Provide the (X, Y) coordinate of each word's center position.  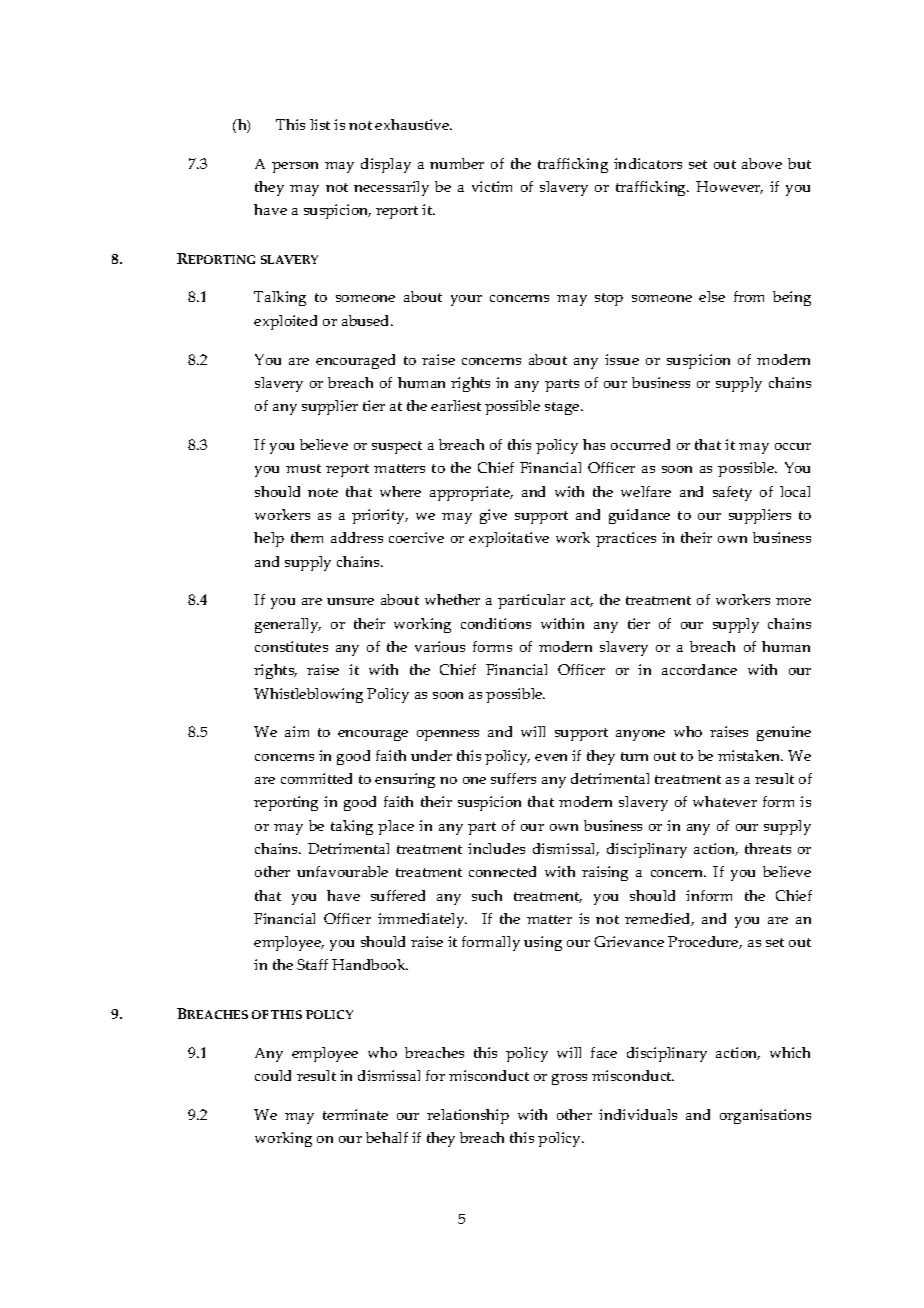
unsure (350, 601)
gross (569, 1079)
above (762, 163)
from (749, 296)
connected (502, 871)
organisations (765, 1116)
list (320, 124)
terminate (355, 1114)
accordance (699, 669)
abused (367, 320)
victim (492, 186)
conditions (496, 623)
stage (563, 408)
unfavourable (342, 871)
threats (768, 848)
